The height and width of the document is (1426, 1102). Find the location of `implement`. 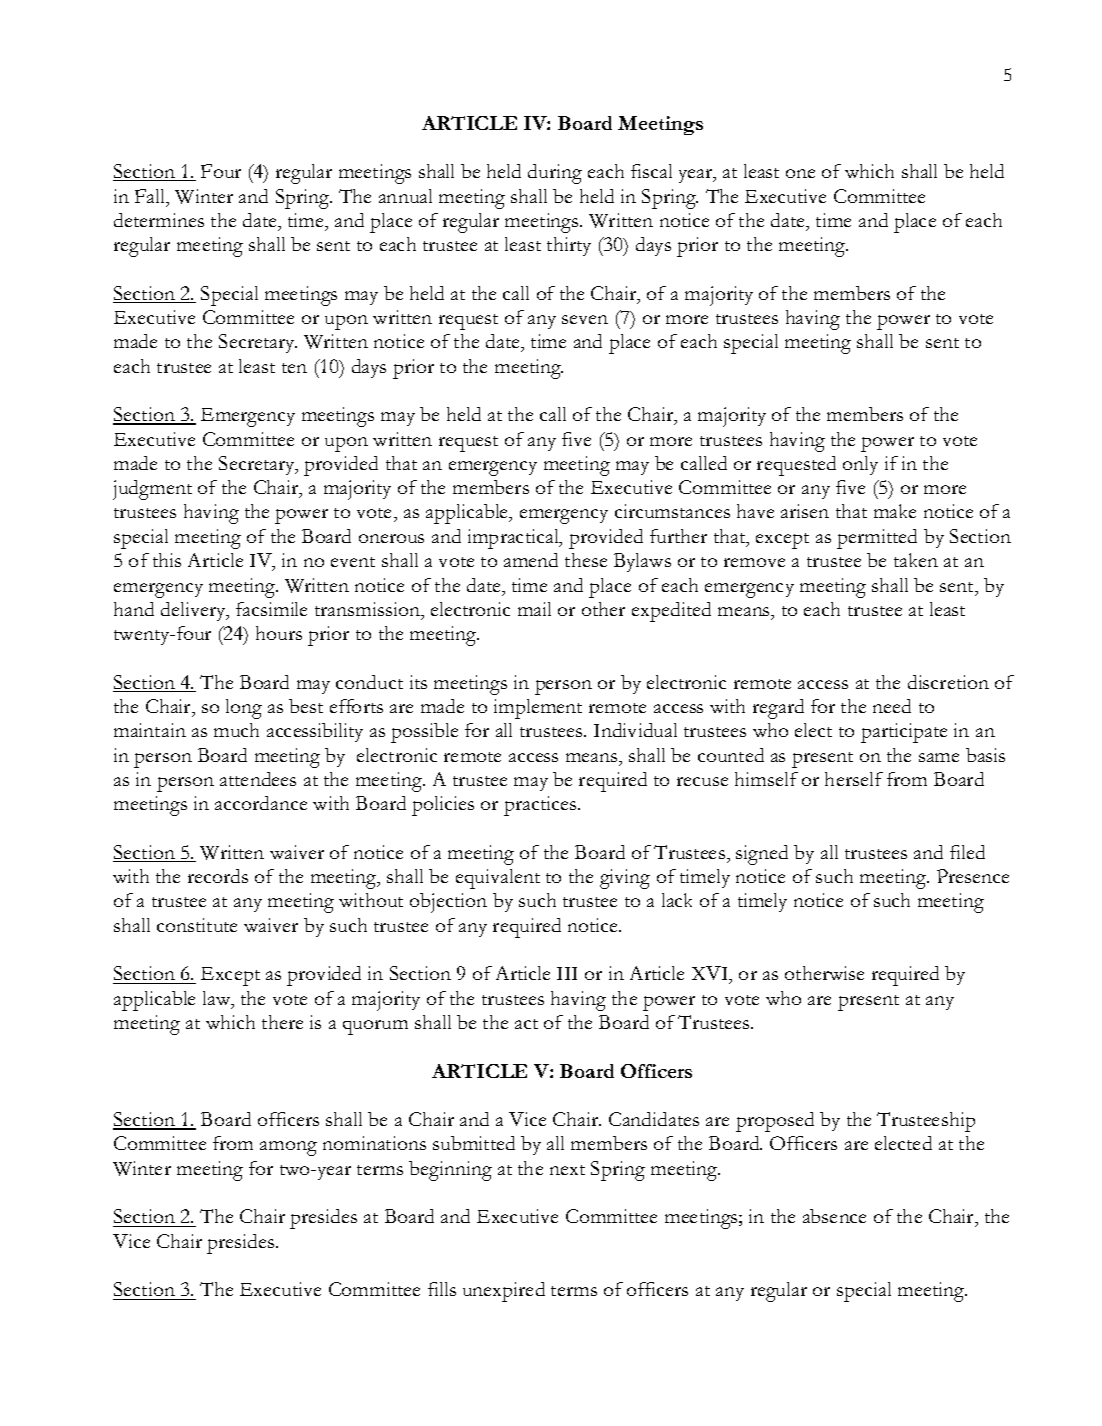

implement is located at coordinates (538, 709).
